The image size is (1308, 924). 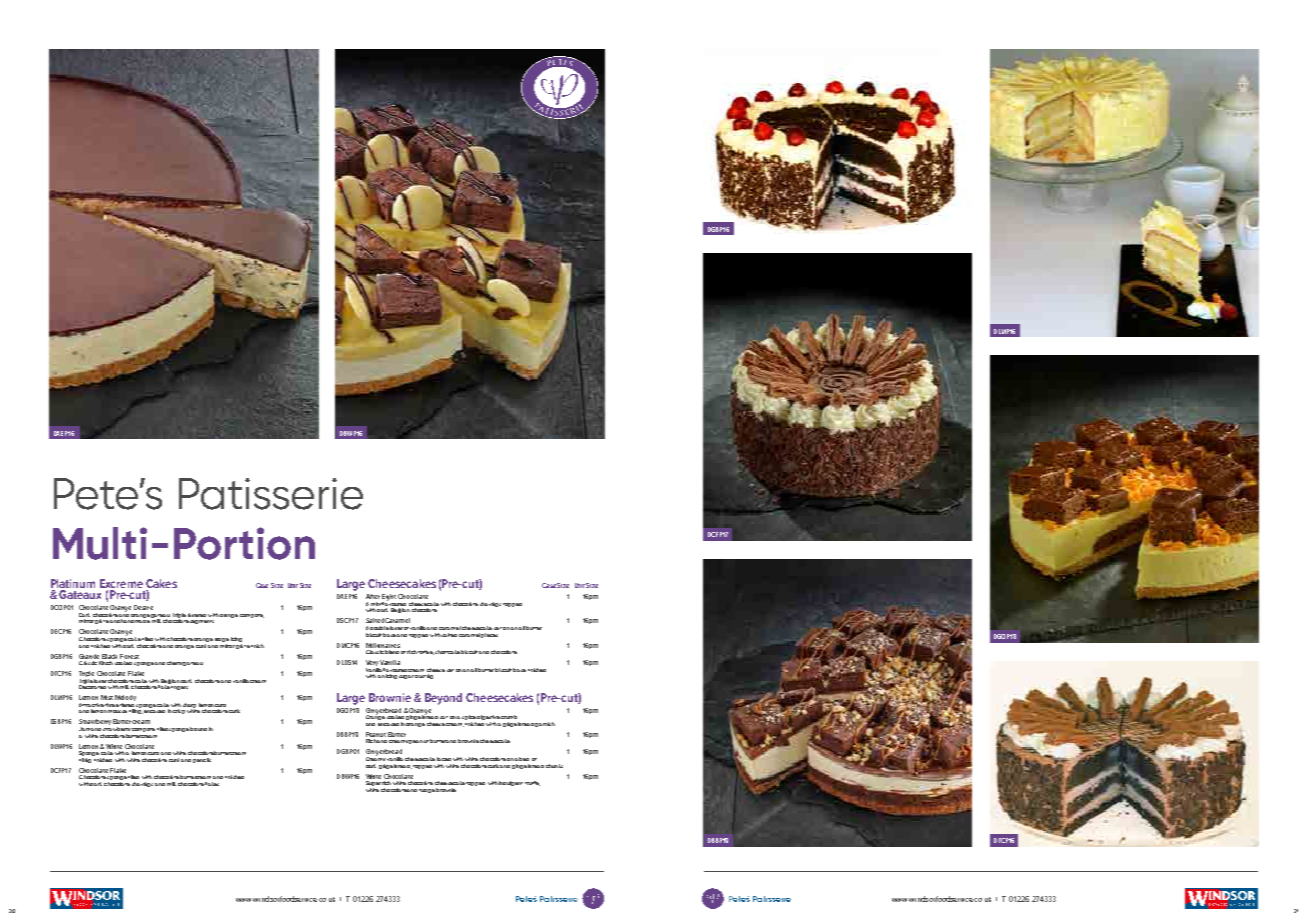 What do you see at coordinates (444, 717) in the image?
I see `sat` at bounding box center [444, 717].
